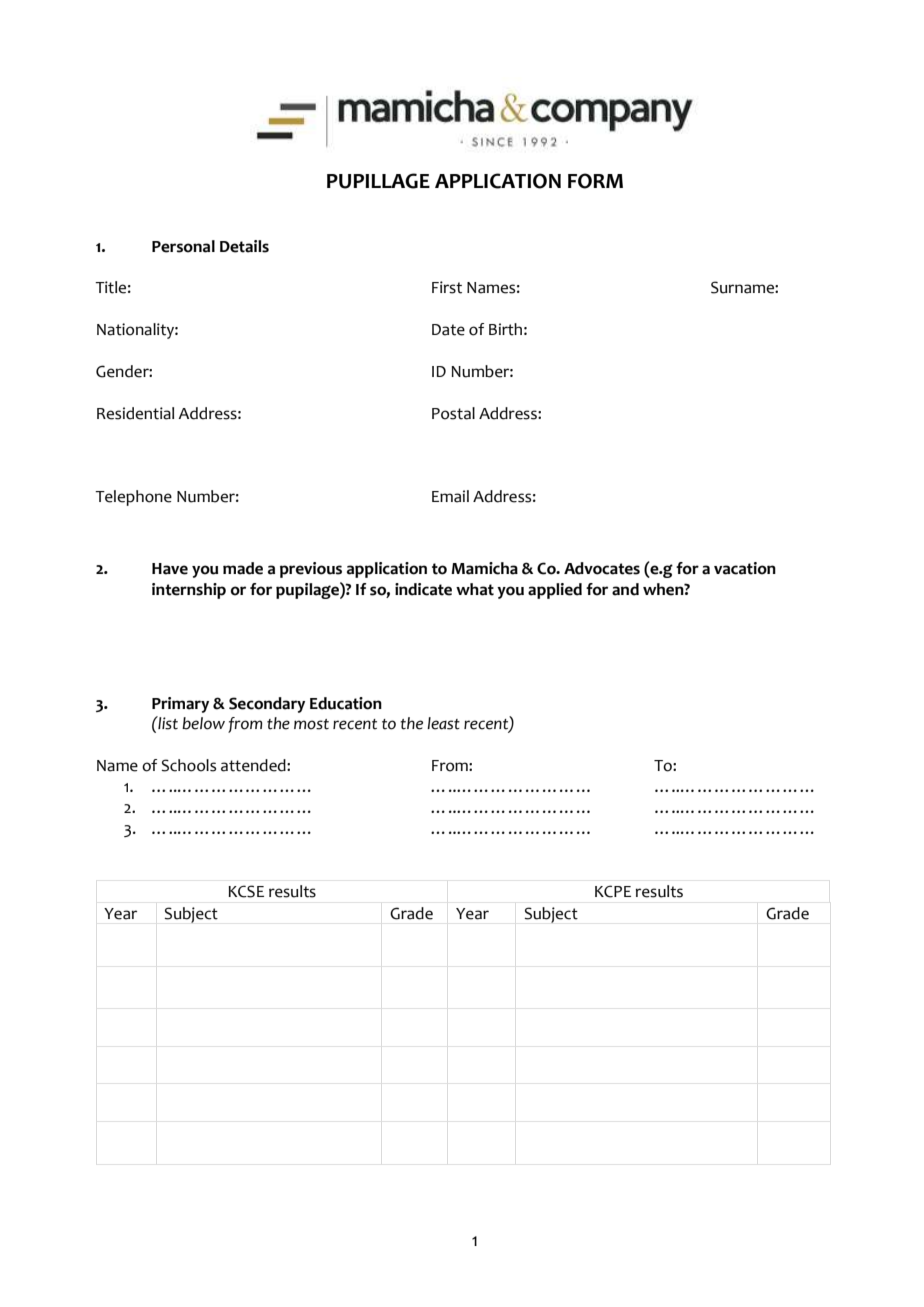  What do you see at coordinates (447, 287) in the screenshot?
I see `First` at bounding box center [447, 287].
